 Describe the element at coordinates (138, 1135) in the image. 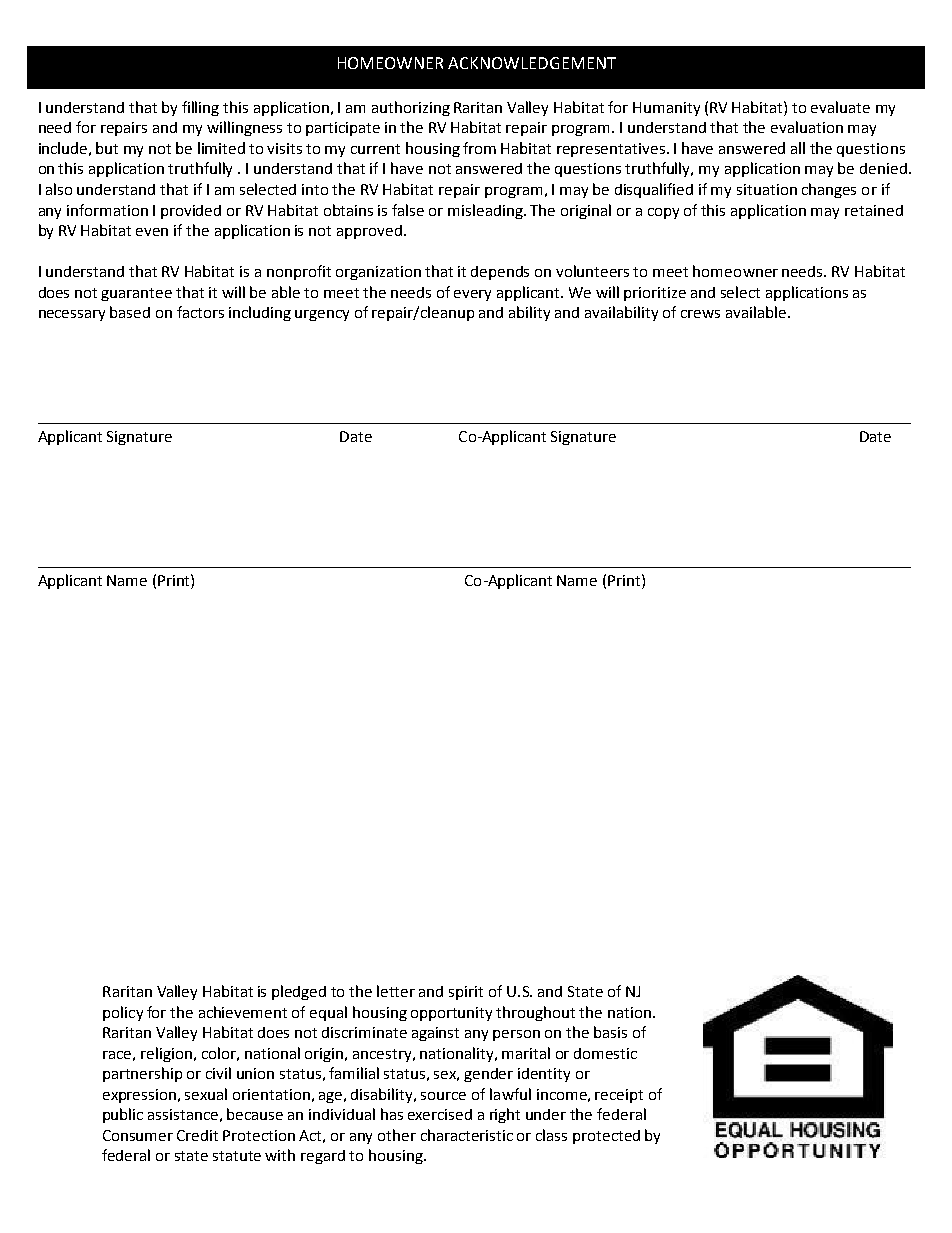

I see `Consumer` at that location.
